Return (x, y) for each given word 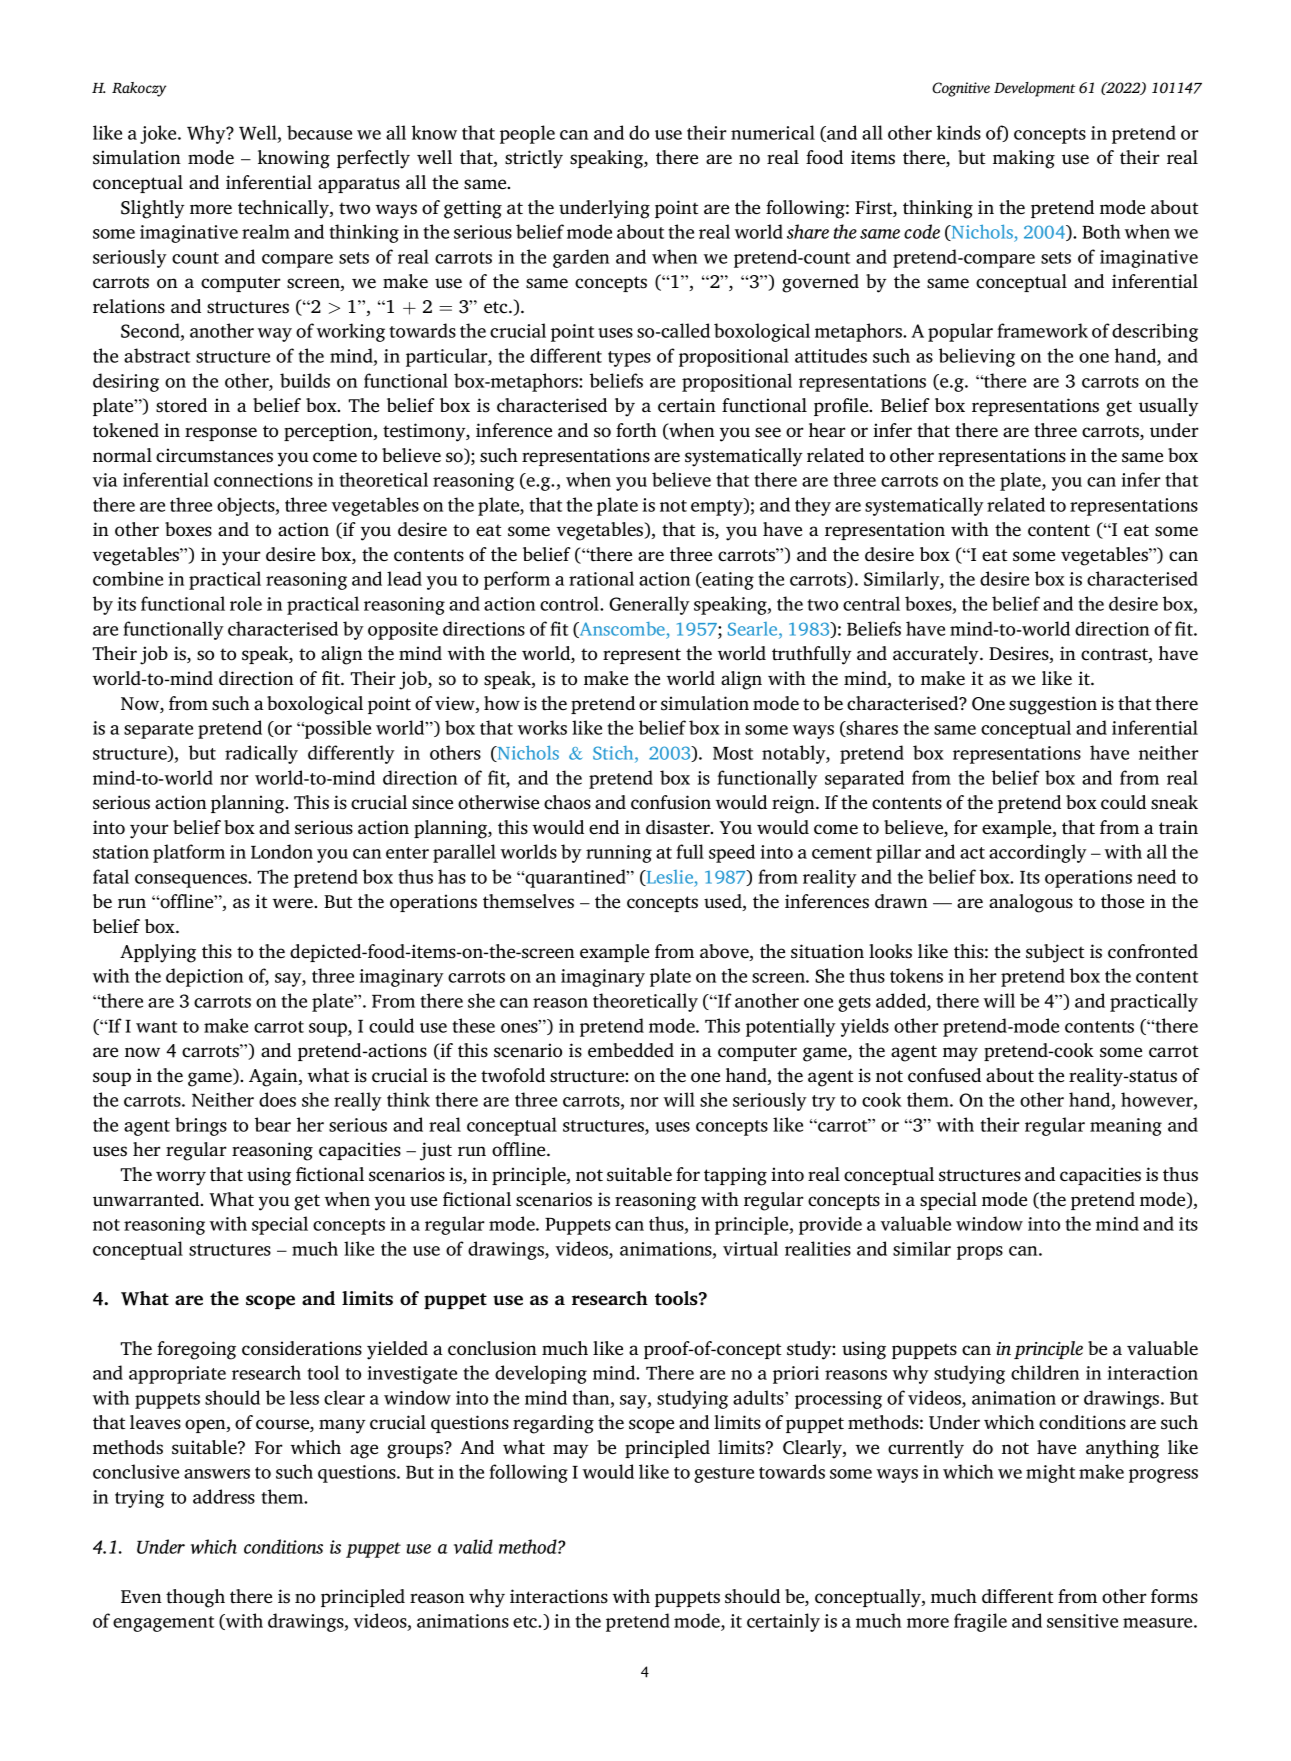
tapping (735, 1176)
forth (636, 430)
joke (159, 134)
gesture (724, 1475)
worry (181, 1178)
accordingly (1038, 853)
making (1024, 159)
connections (263, 480)
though (195, 1598)
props (980, 1253)
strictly (534, 159)
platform (189, 853)
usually (1169, 407)
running (619, 854)
